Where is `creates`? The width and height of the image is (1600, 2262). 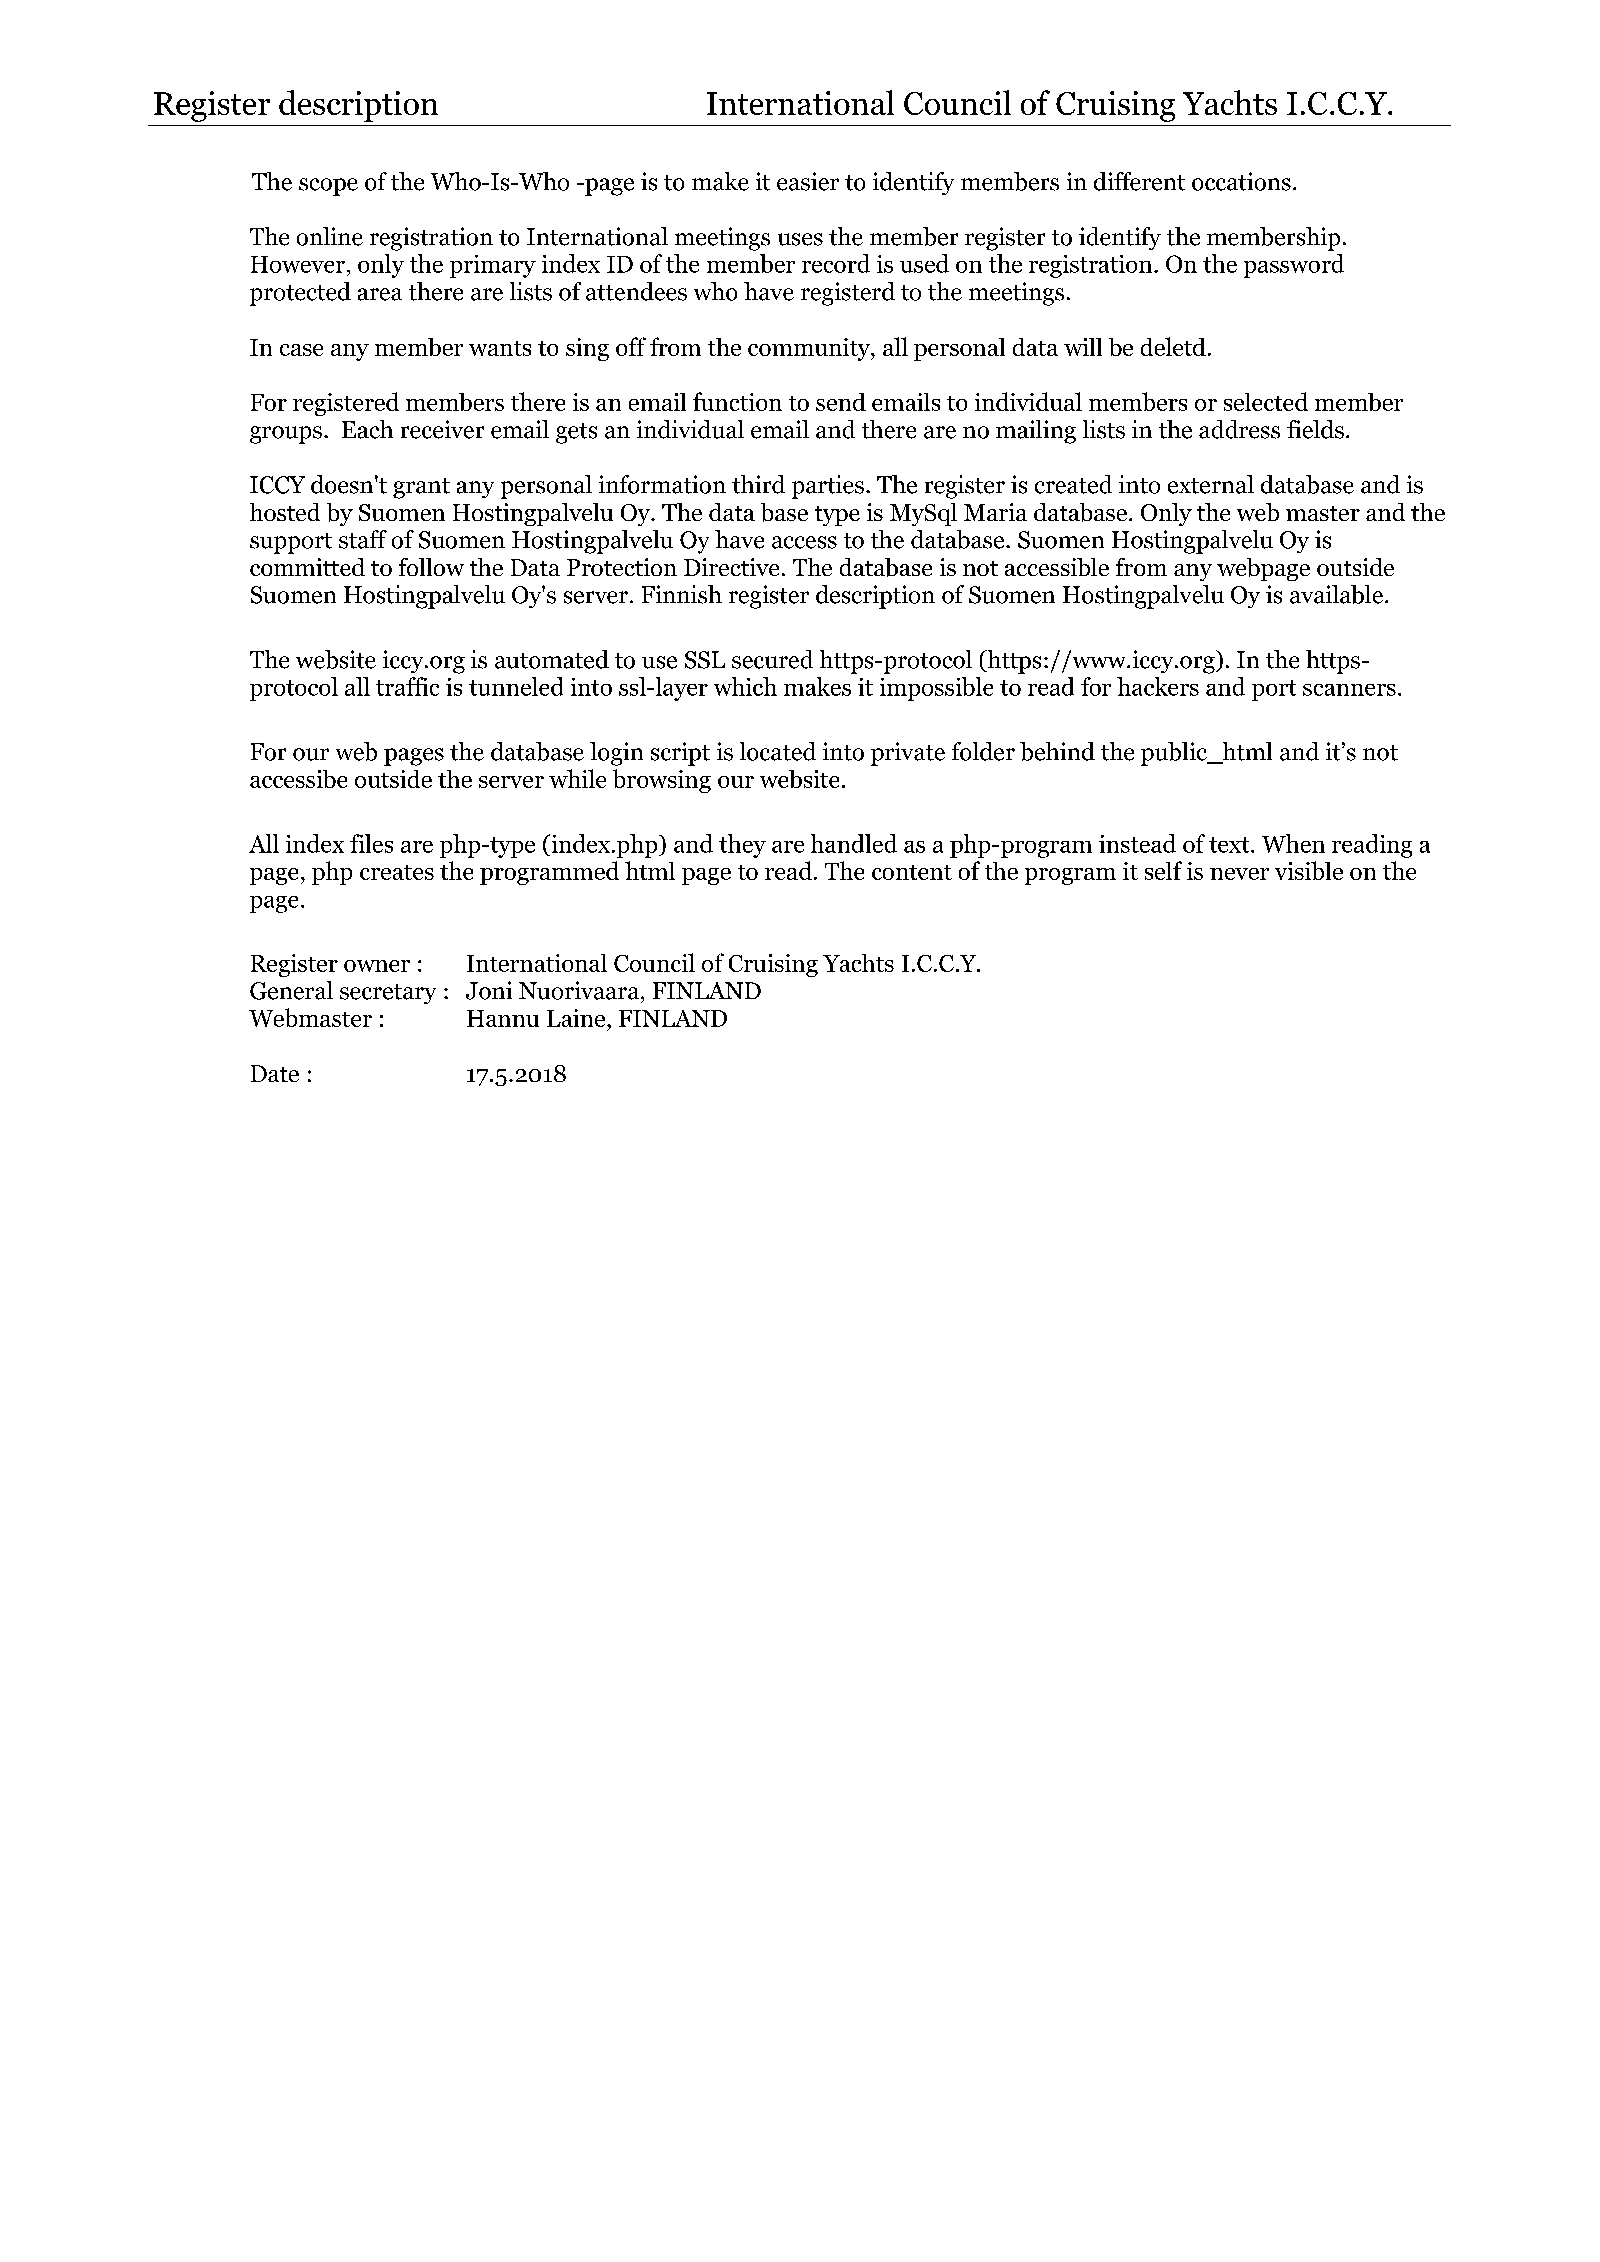 creates is located at coordinates (397, 872).
